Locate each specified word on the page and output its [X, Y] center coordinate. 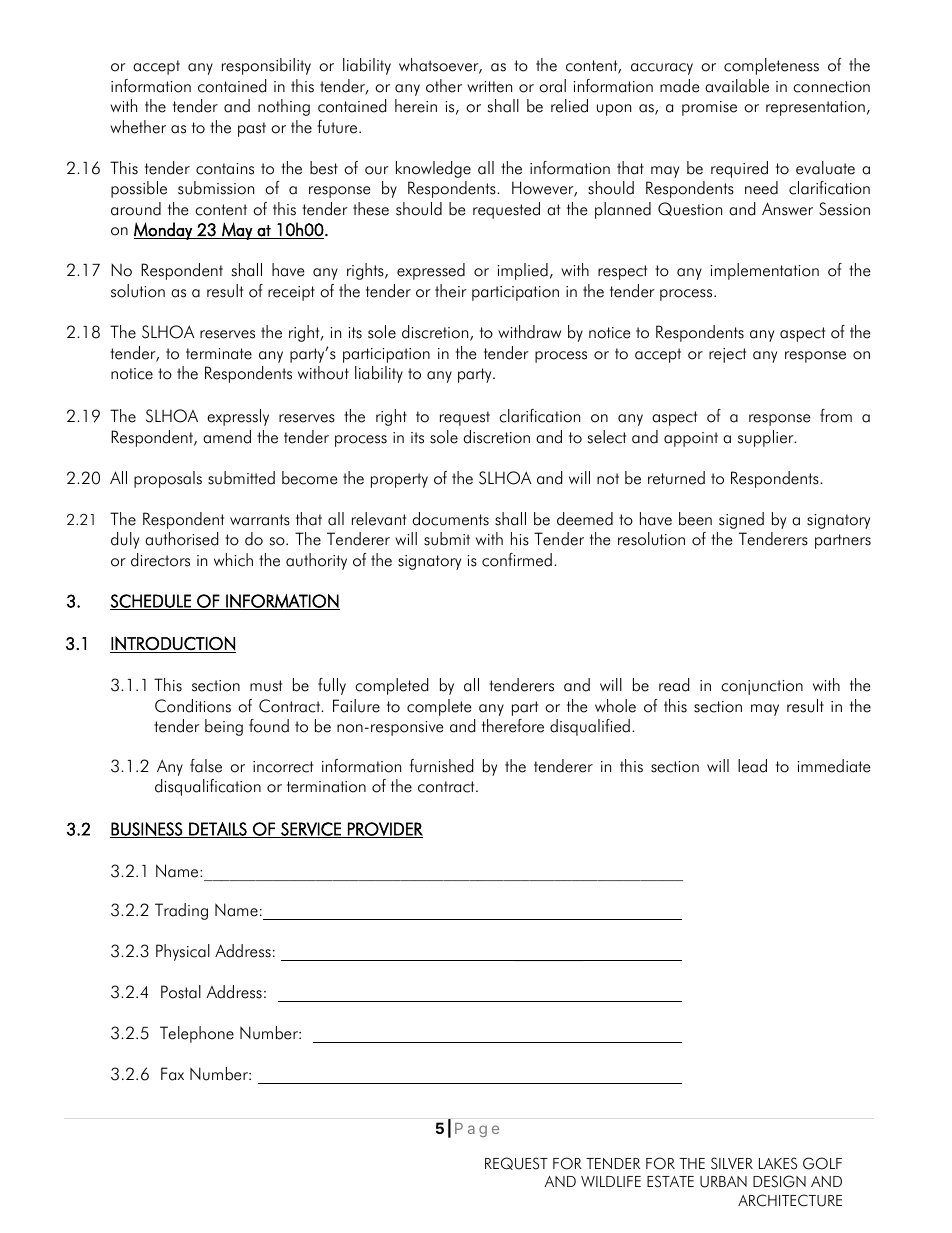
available [737, 86]
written [489, 87]
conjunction [762, 687]
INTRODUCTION [173, 643]
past [252, 129]
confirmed [517, 560]
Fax [172, 1074]
